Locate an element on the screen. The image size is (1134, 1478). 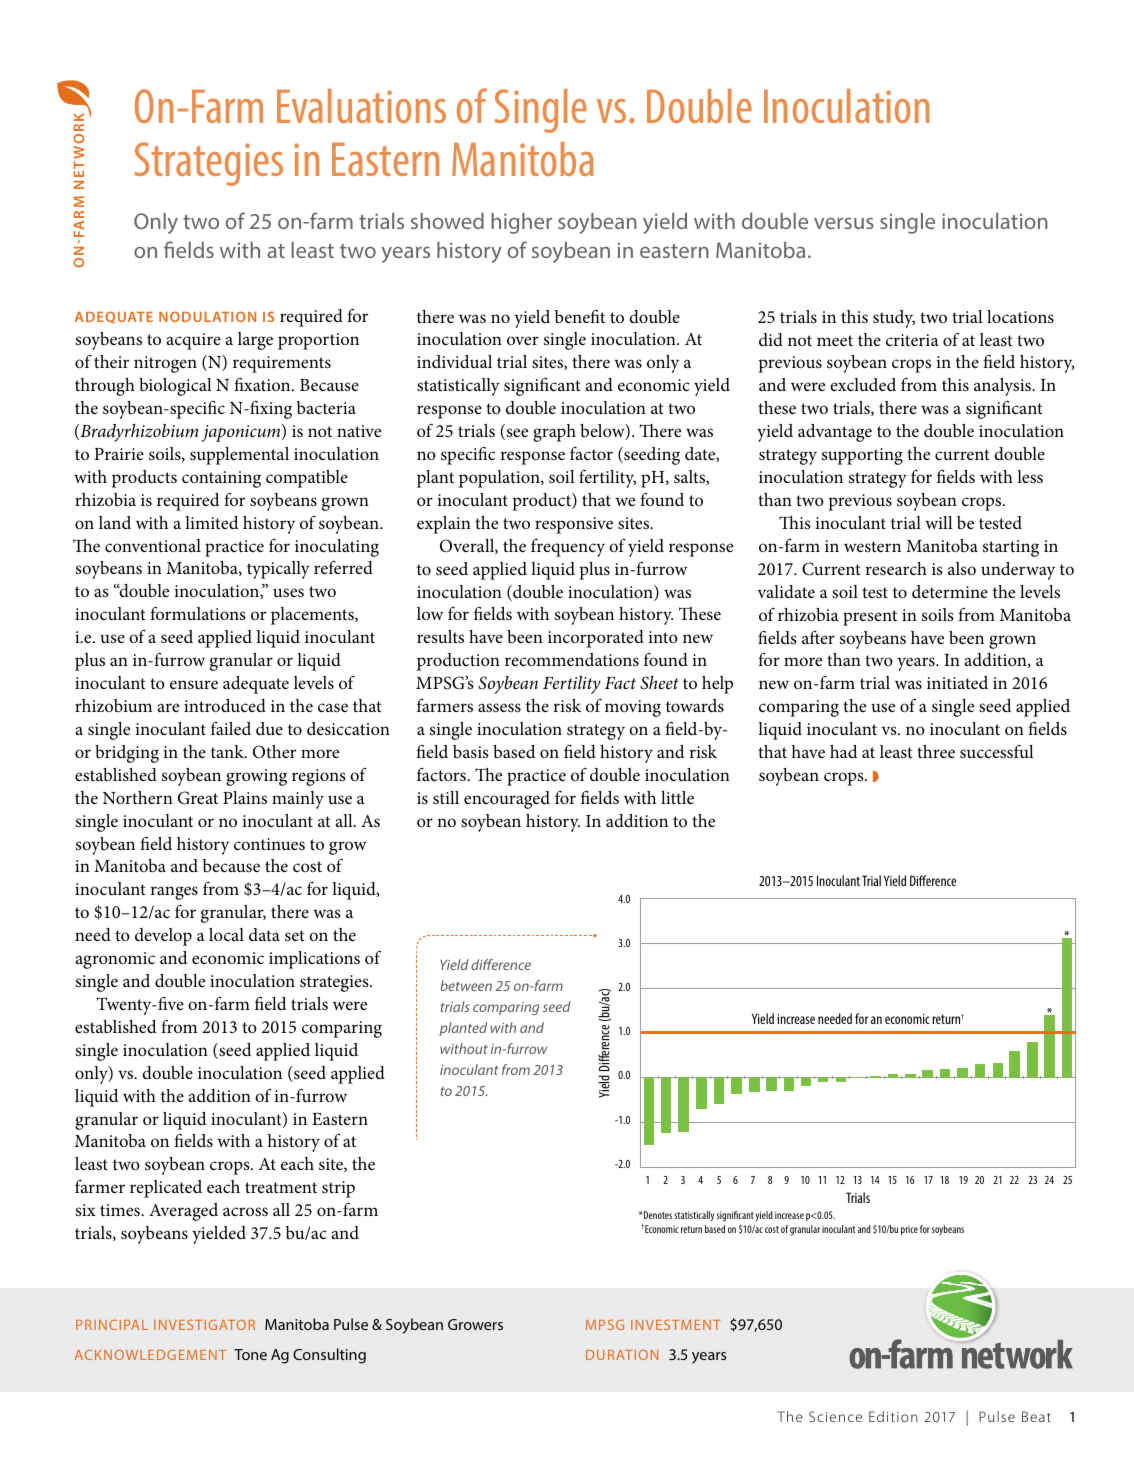
research is located at coordinates (896, 568).
